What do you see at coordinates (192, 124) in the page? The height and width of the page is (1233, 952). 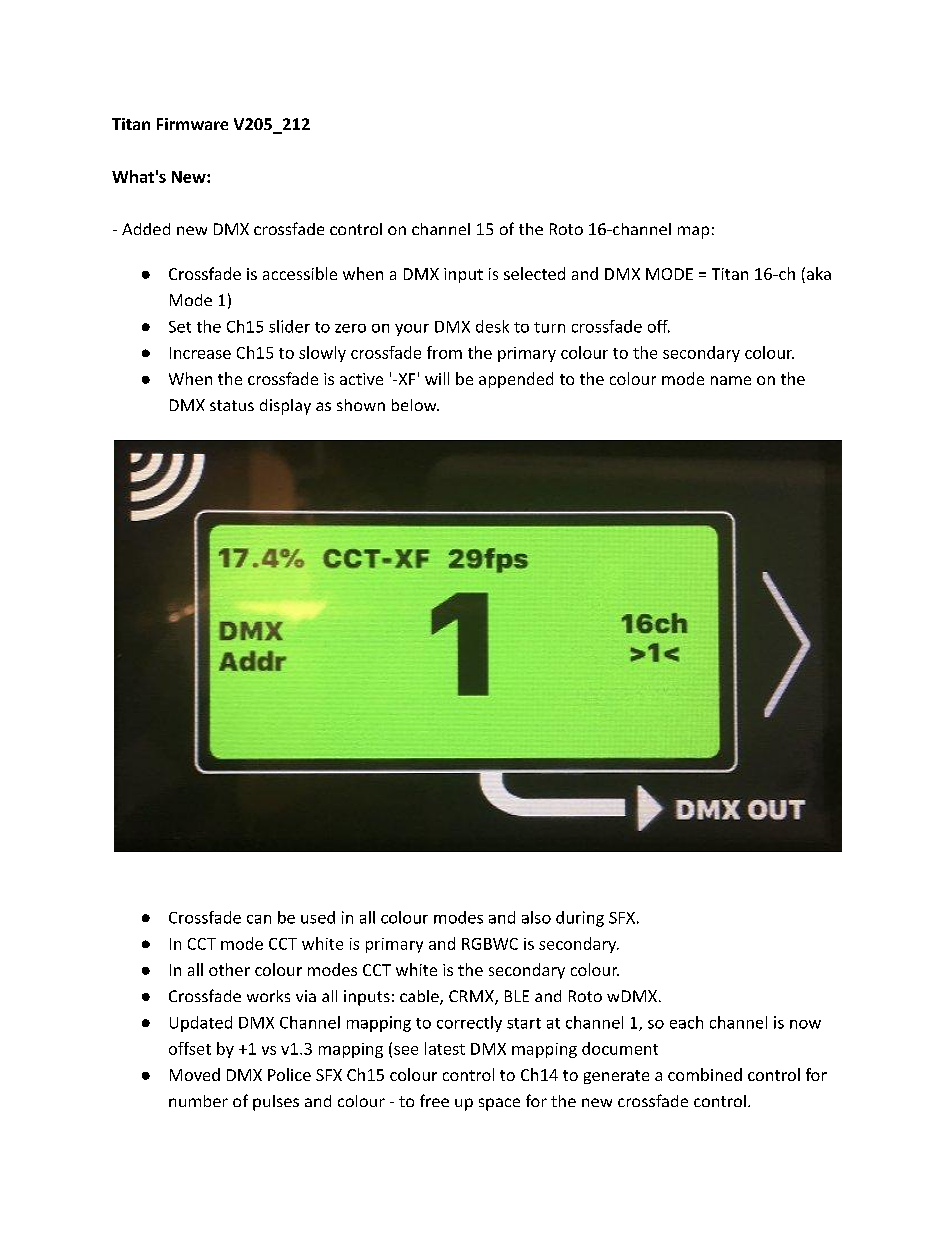 I see `Firmware` at bounding box center [192, 124].
